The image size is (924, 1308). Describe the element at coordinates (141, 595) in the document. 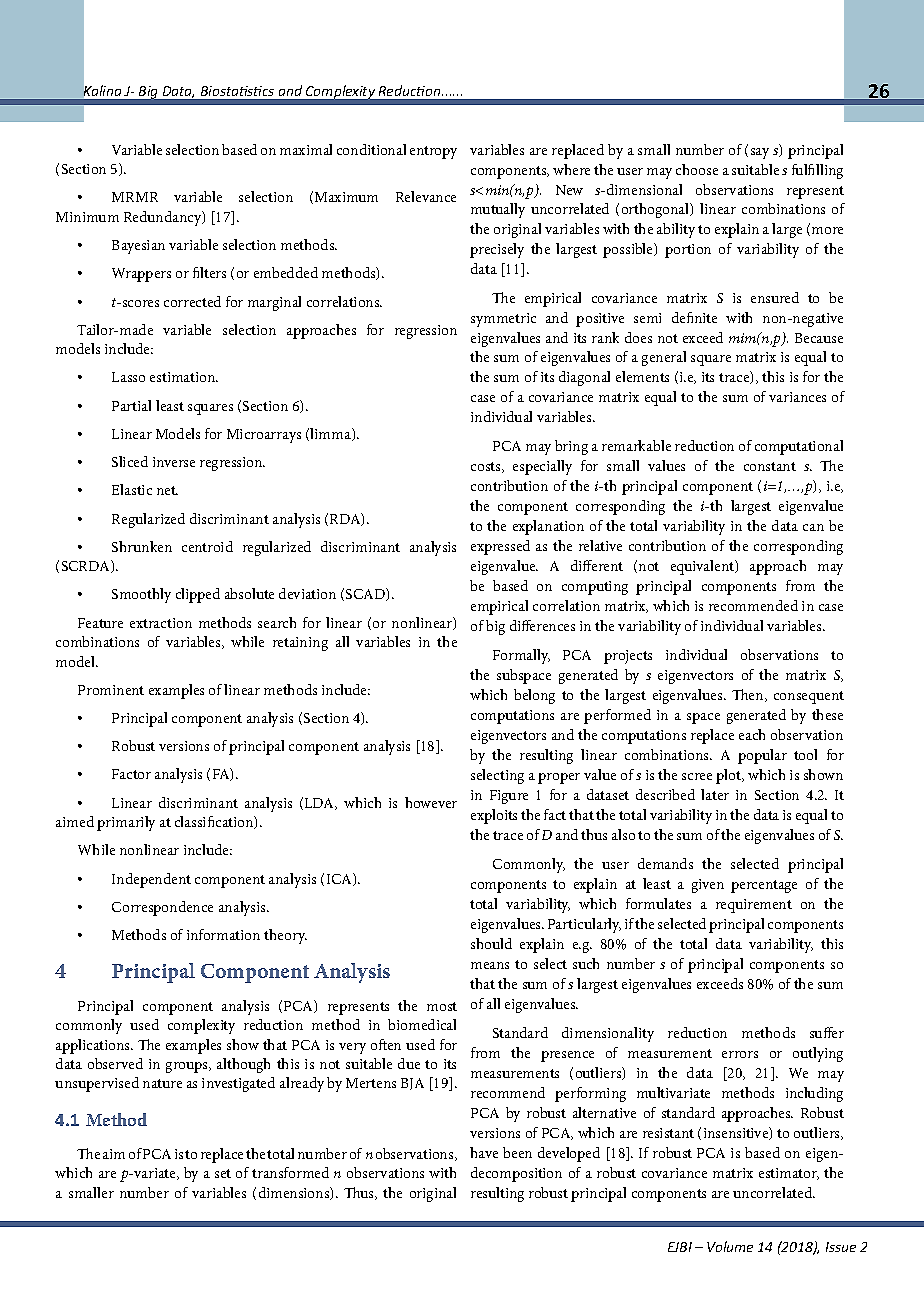

I see `Smoothly` at that location.
